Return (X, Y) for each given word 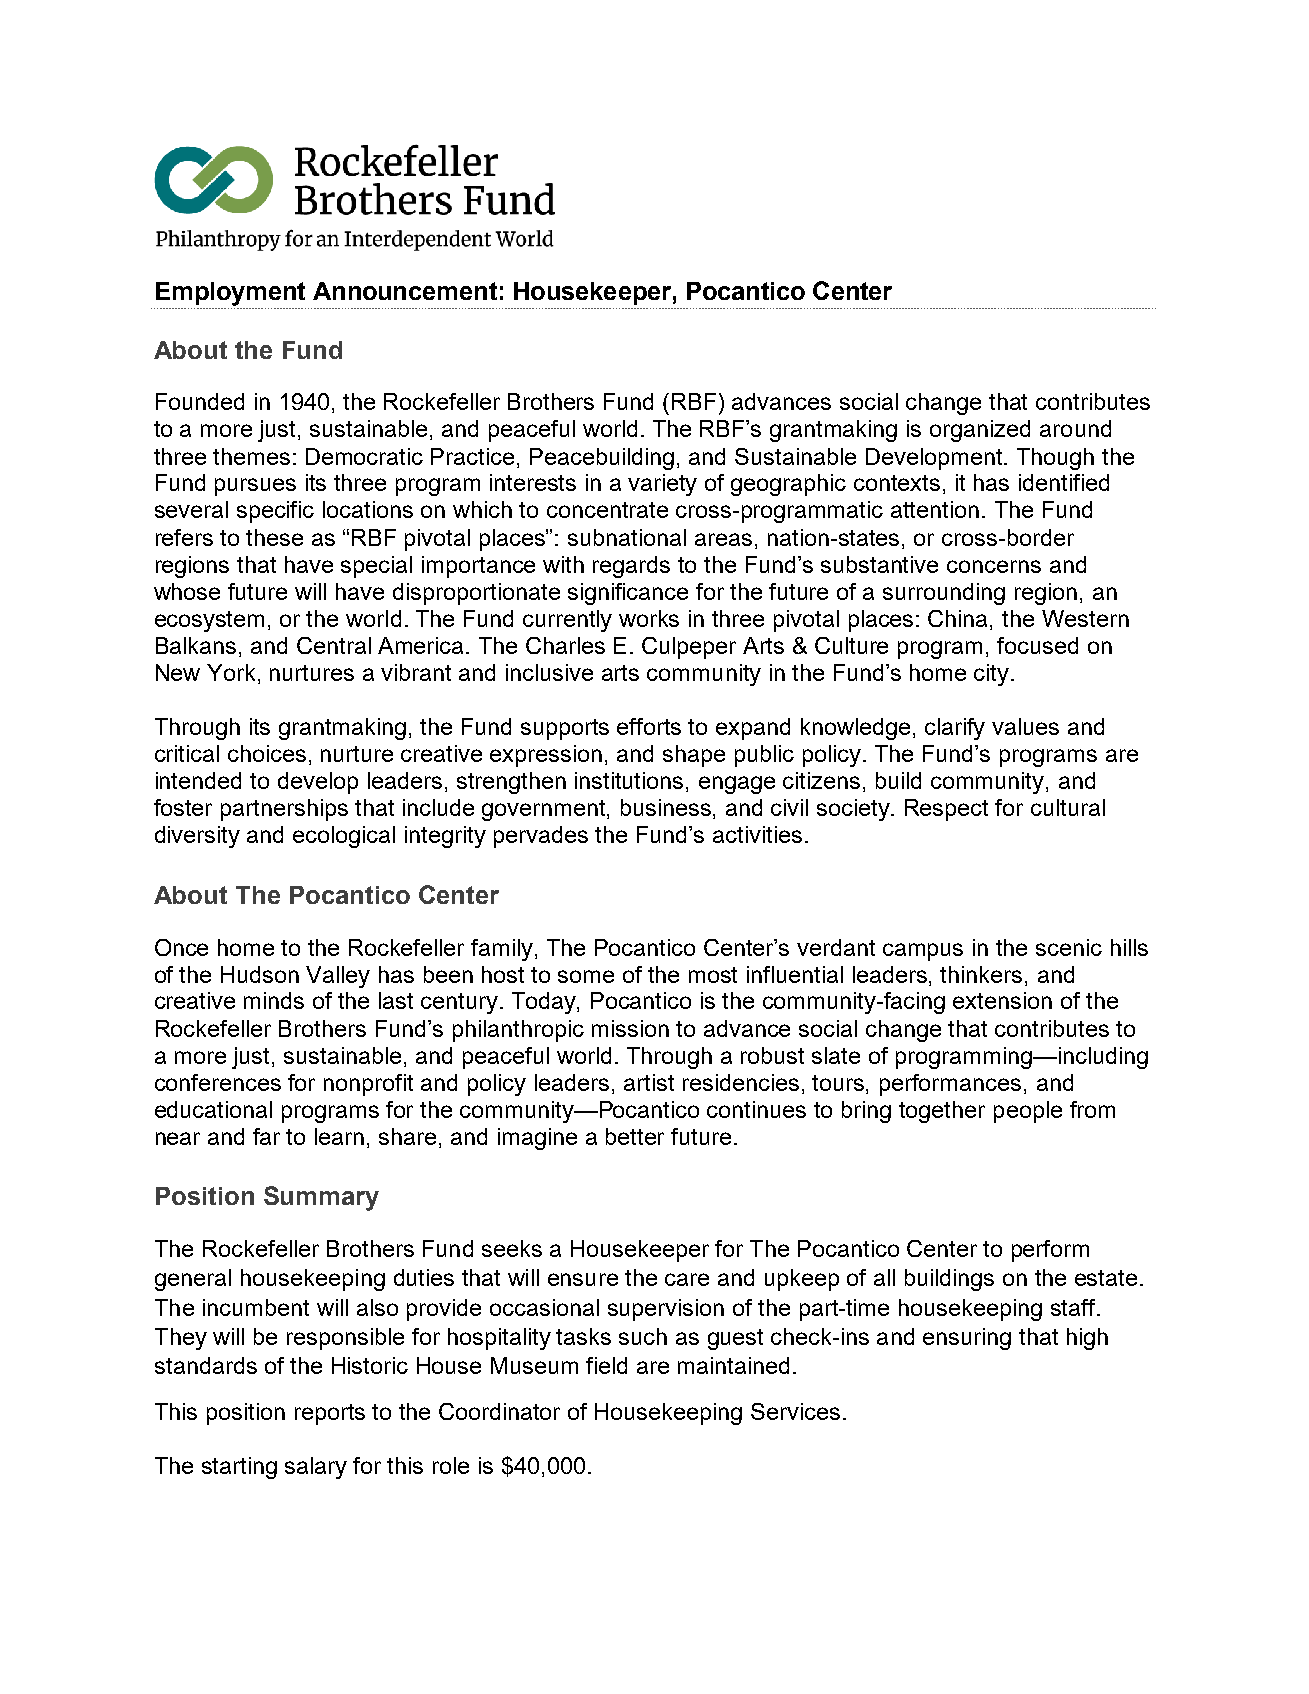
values (1025, 726)
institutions (629, 780)
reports (330, 1414)
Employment (230, 294)
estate (1106, 1278)
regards (631, 567)
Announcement (405, 291)
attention (935, 509)
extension (1002, 1000)
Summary (321, 1198)
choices (267, 753)
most (713, 975)
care (687, 1279)
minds (274, 1000)
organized (980, 431)
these (274, 537)
